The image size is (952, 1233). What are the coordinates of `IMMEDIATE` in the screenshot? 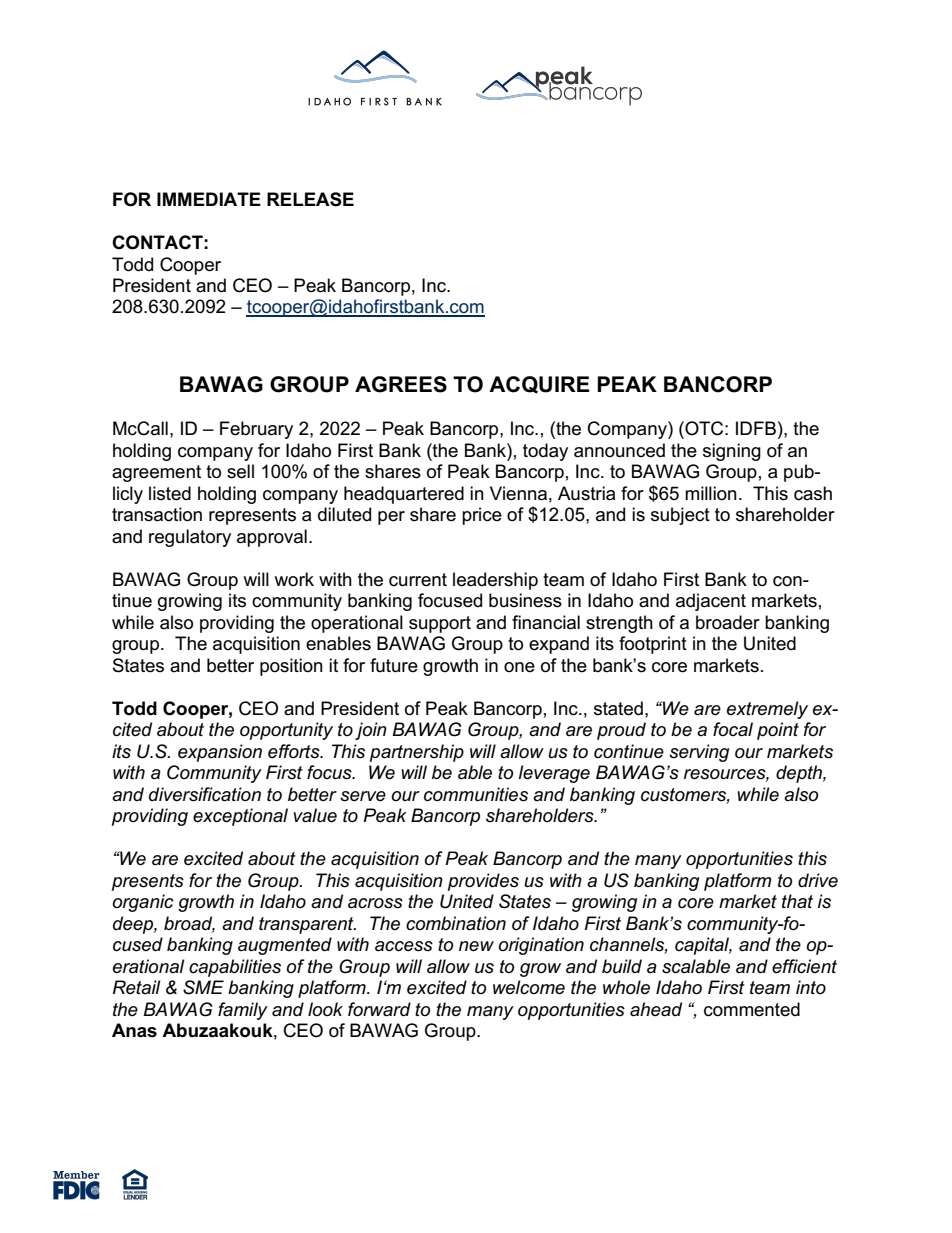 It's located at (209, 199).
